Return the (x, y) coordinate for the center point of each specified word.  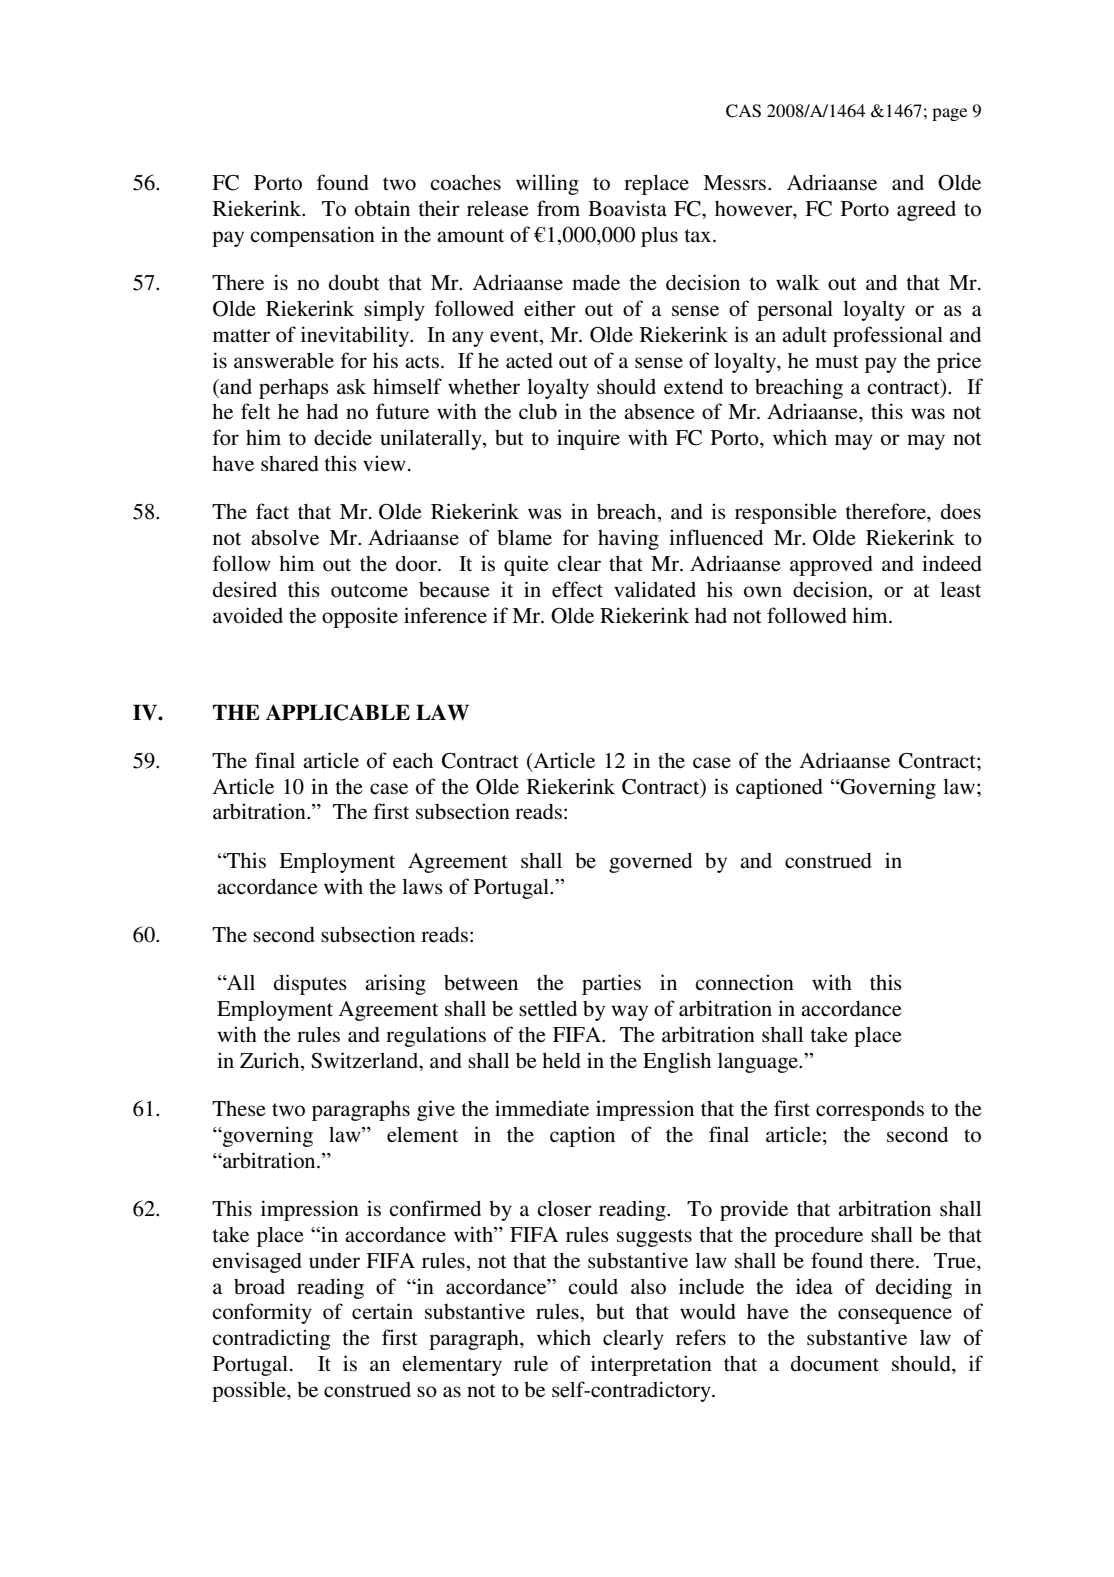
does (961, 511)
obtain (382, 208)
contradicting (271, 1339)
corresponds (870, 1111)
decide (343, 437)
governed (650, 862)
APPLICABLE (338, 712)
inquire (588, 439)
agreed (926, 211)
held (561, 1060)
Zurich (271, 1060)
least (960, 590)
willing (547, 184)
